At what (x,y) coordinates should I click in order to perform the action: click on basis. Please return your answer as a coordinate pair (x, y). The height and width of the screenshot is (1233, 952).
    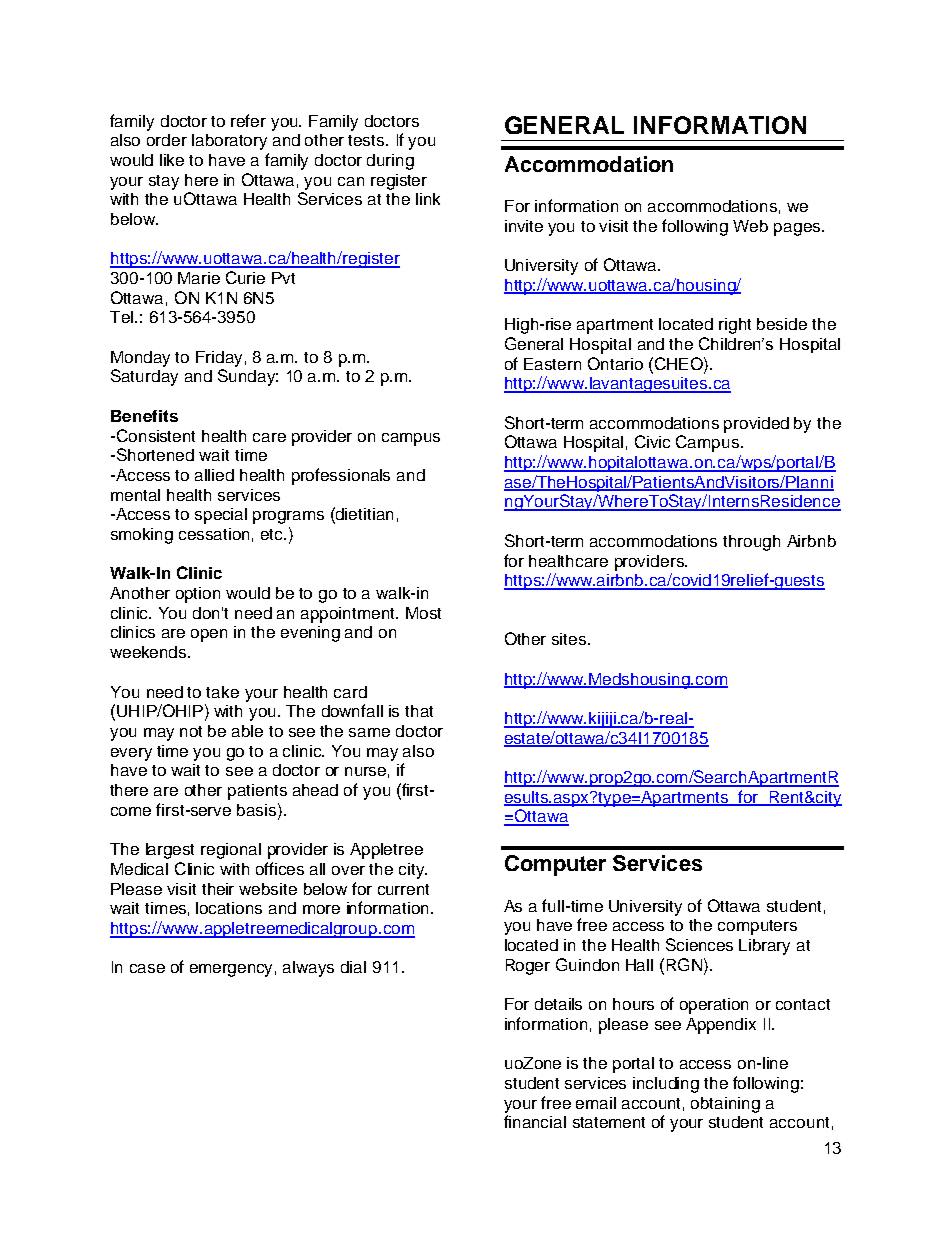
    Looking at the image, I should click on (258, 809).
